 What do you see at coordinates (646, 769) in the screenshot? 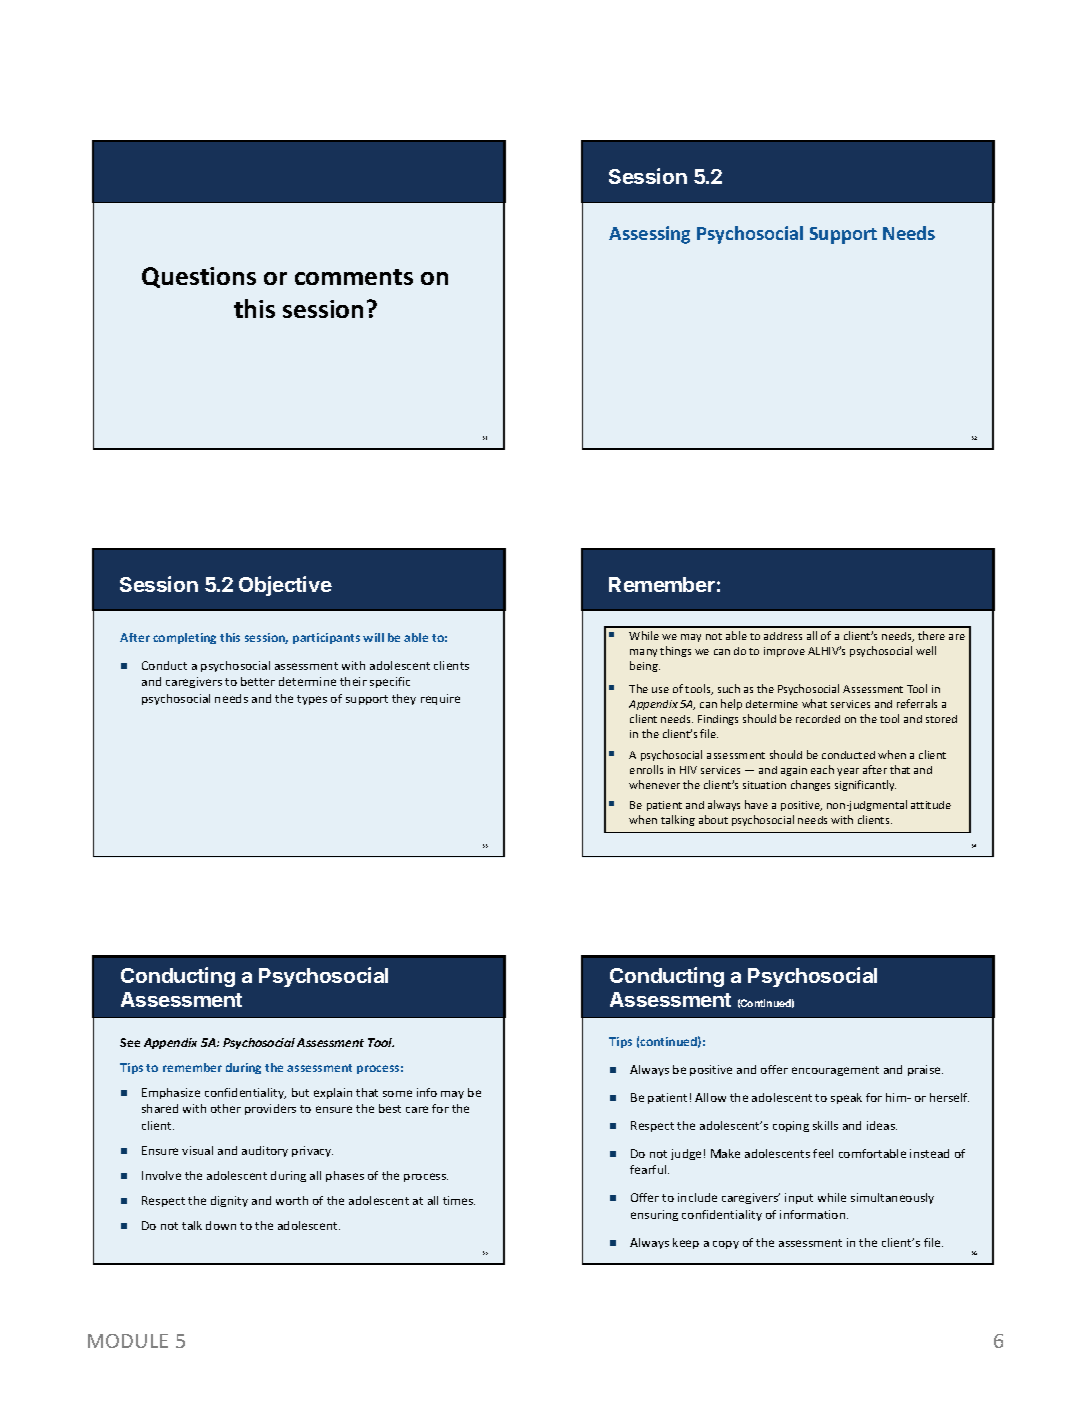
I see `enrolls` at bounding box center [646, 769].
